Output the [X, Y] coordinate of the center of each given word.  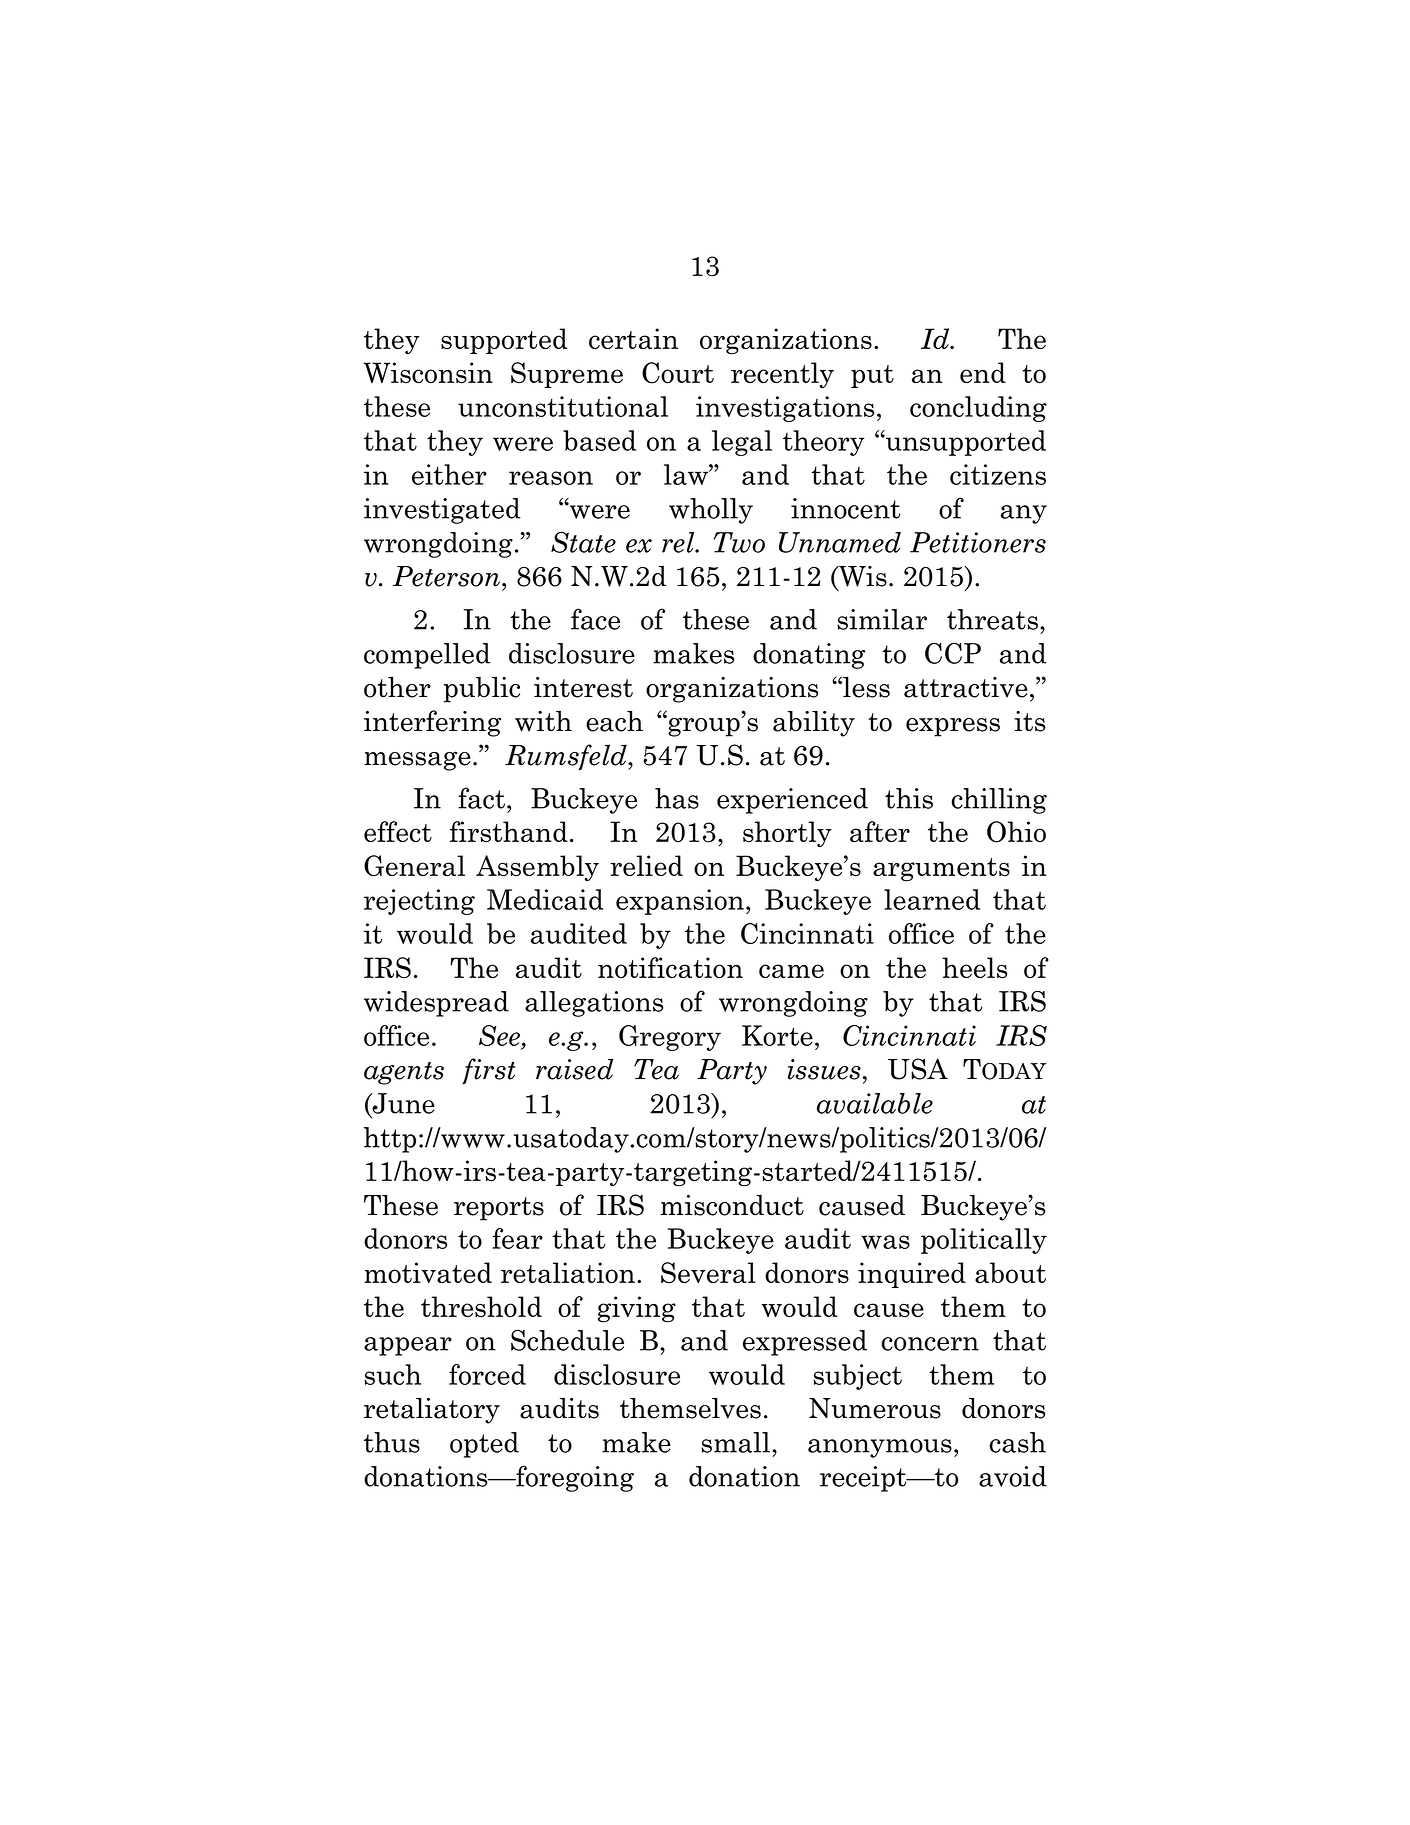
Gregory [670, 1038]
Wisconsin [428, 372]
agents [404, 1073]
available [875, 1103]
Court [678, 373]
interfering [432, 723]
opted [484, 1445]
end [983, 372]
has [677, 798]
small [737, 1442]
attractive [966, 687]
